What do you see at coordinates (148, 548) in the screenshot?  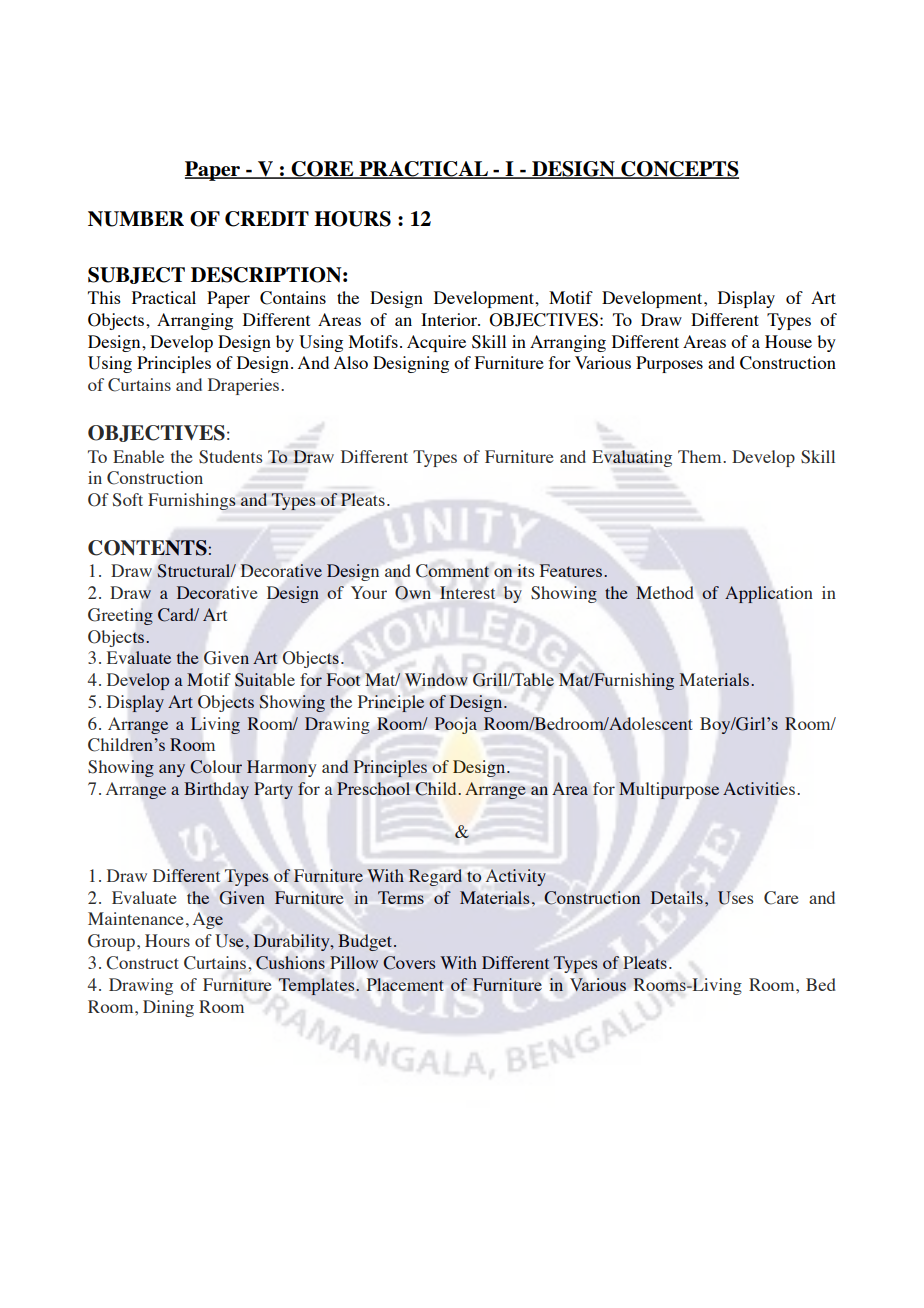 I see `CONTENTS` at bounding box center [148, 548].
